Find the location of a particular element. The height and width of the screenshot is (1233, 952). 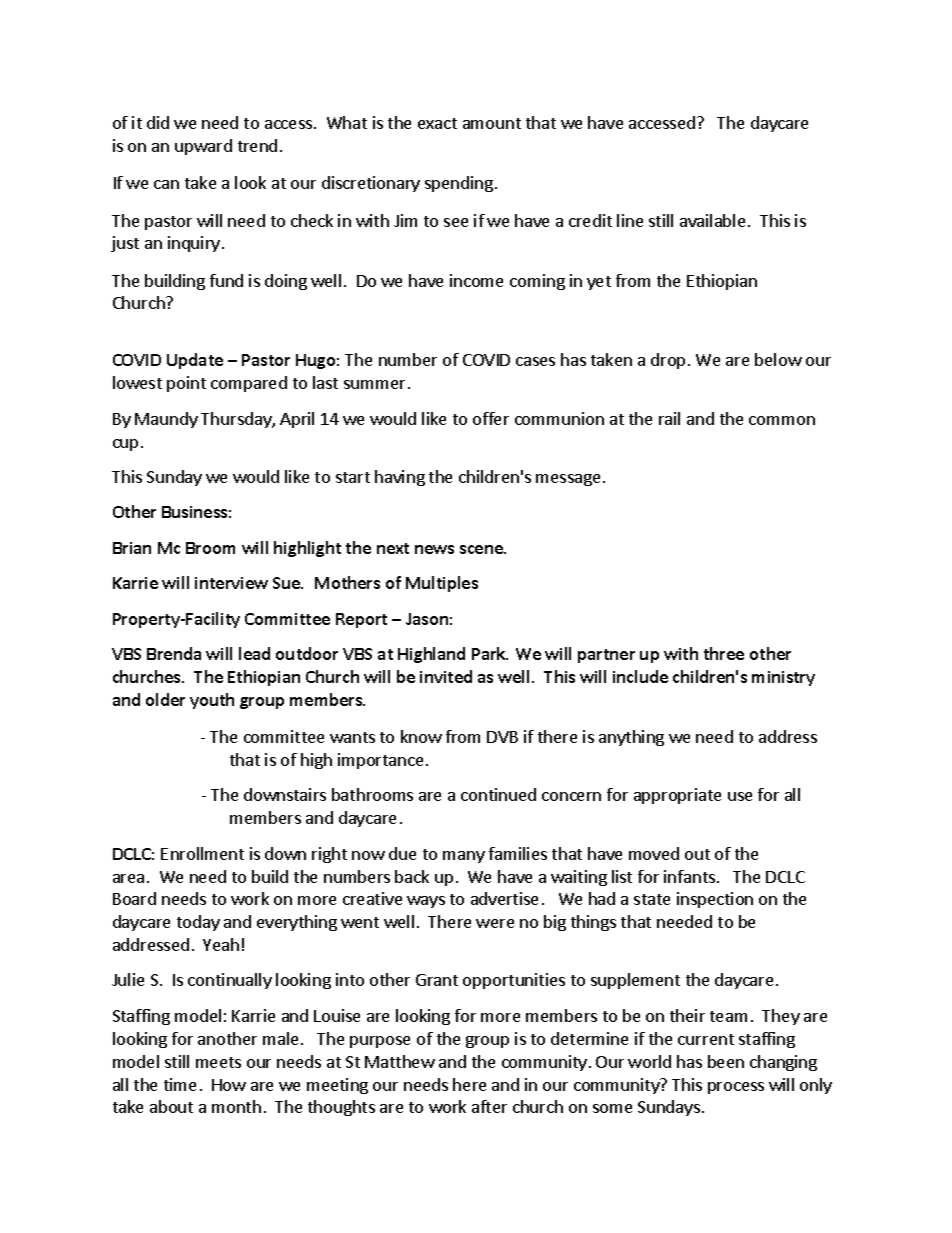

amount is located at coordinates (492, 123).
